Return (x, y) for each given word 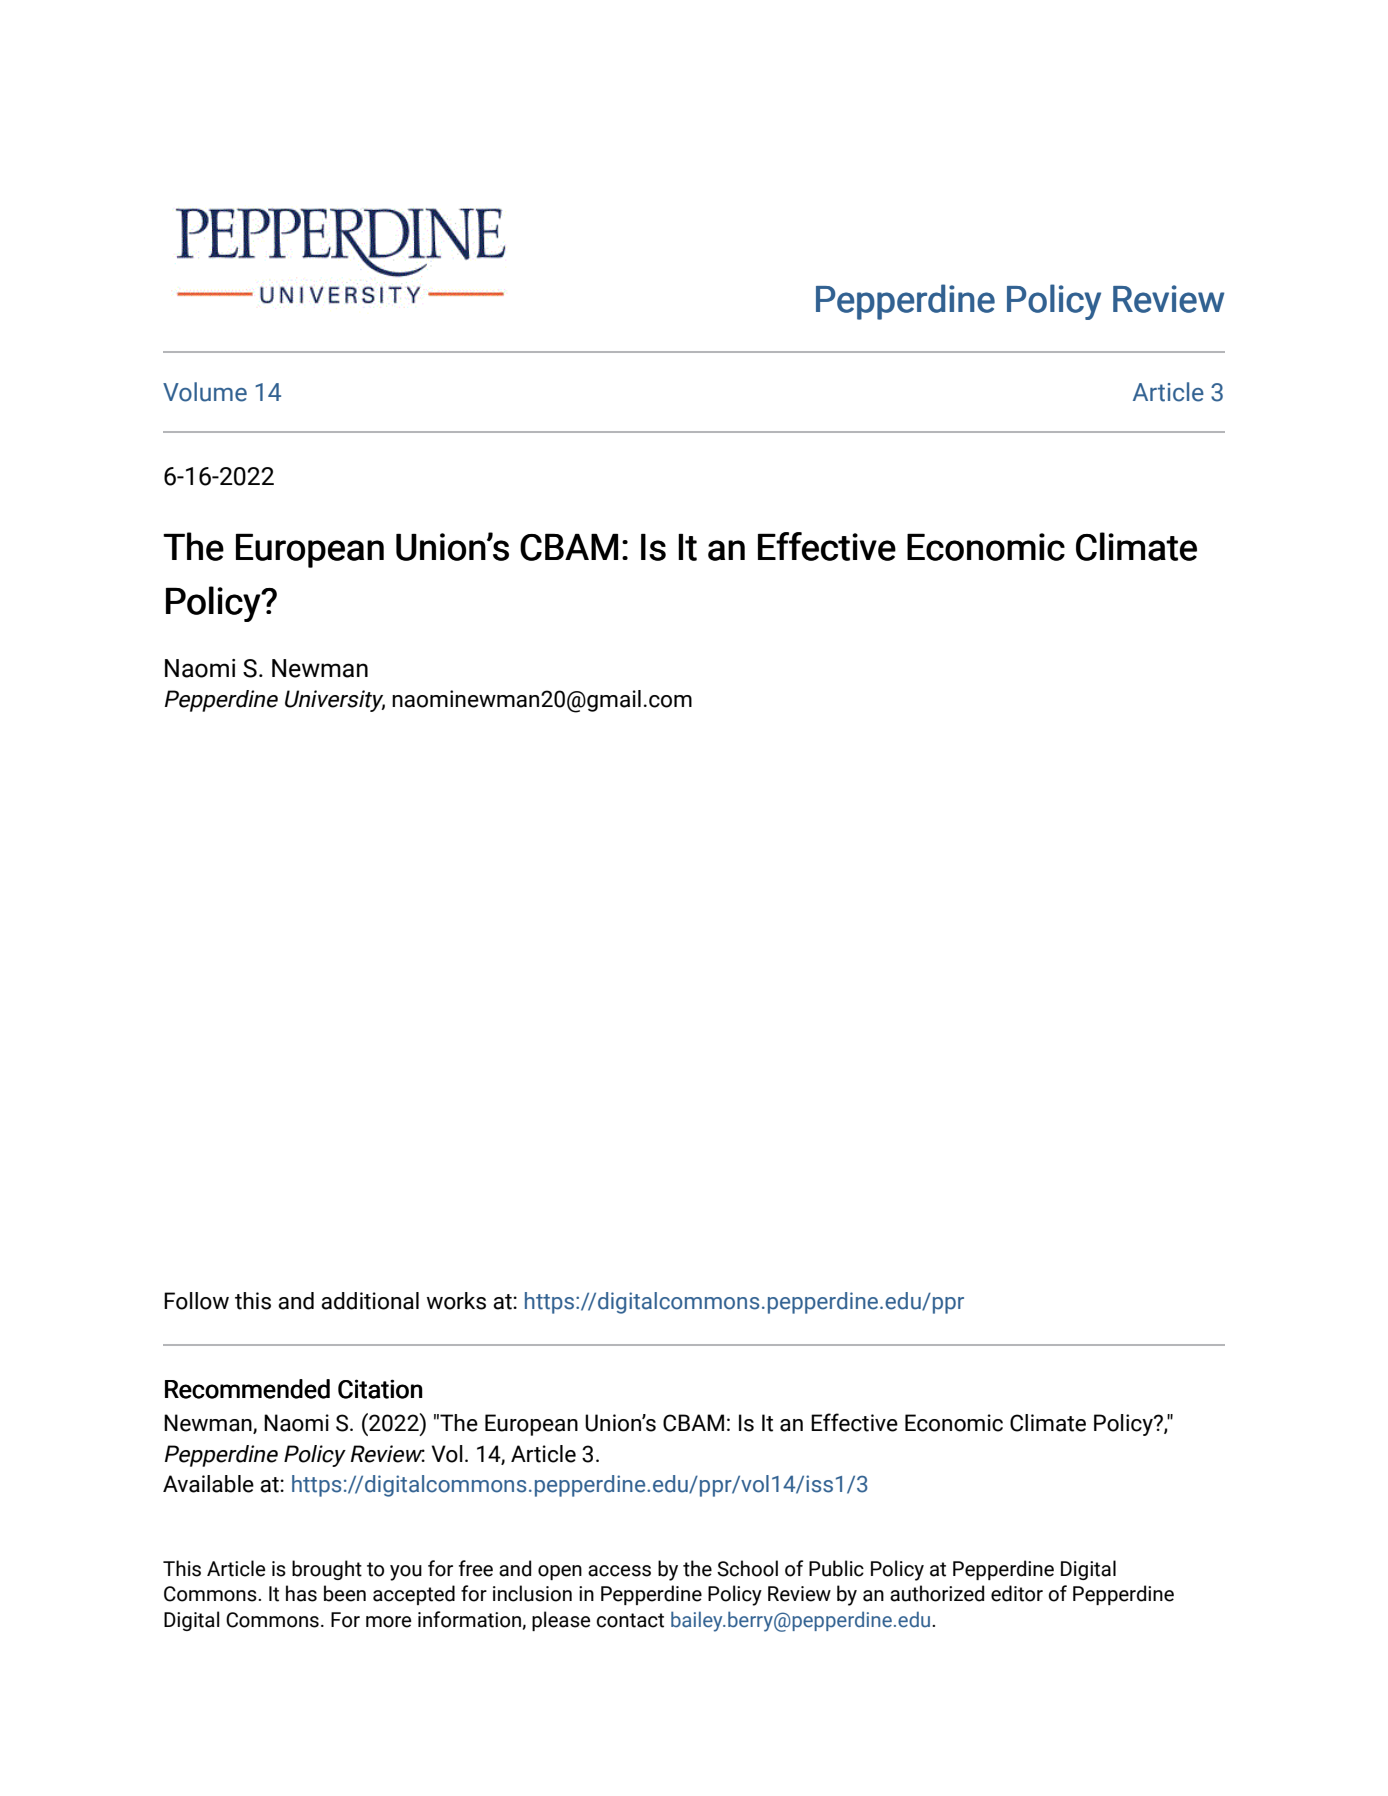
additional (370, 1301)
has (301, 1593)
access (619, 1571)
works (456, 1301)
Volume (205, 392)
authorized (937, 1593)
